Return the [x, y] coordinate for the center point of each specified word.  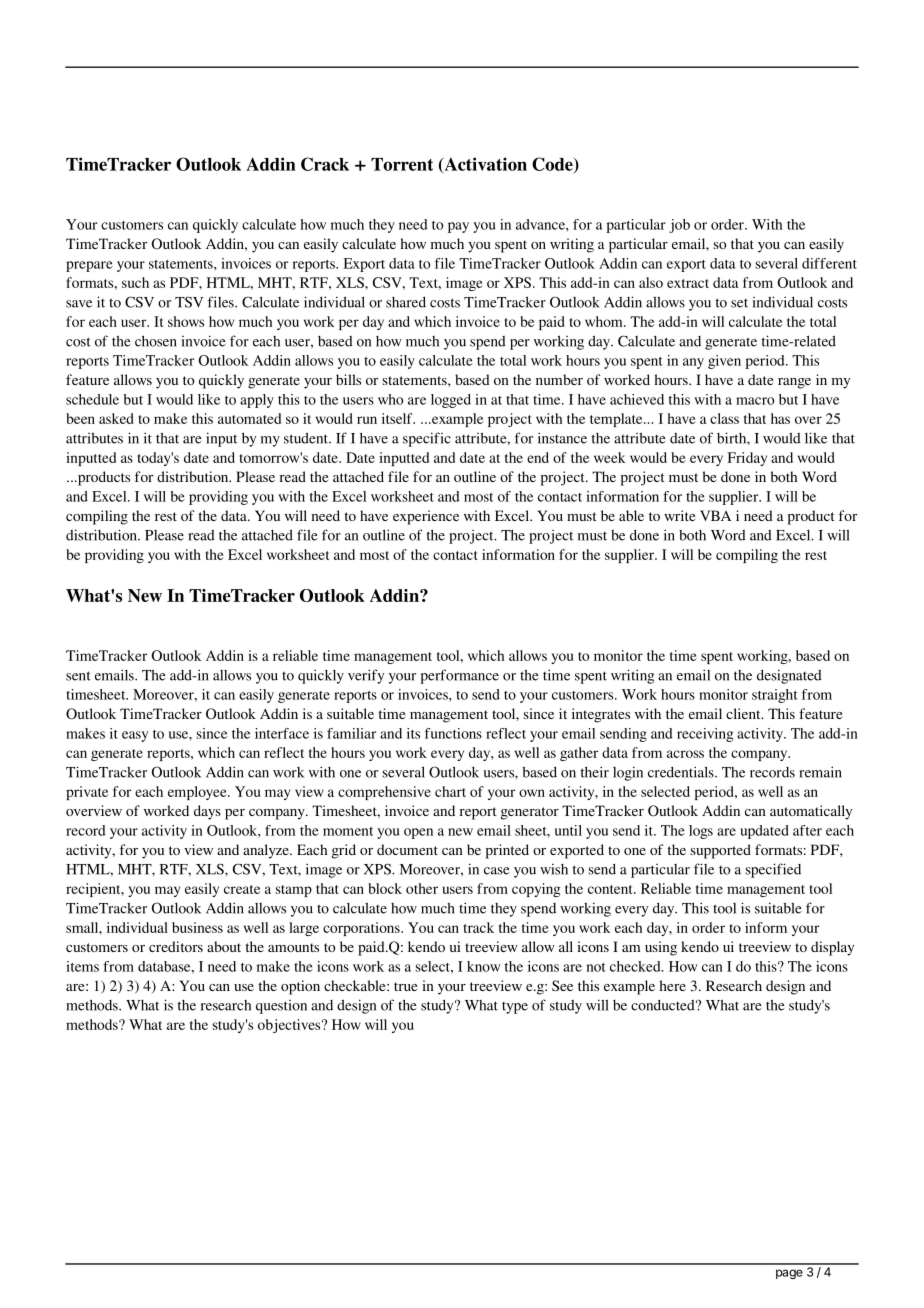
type [515, 1008]
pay [458, 227]
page [789, 1274]
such [135, 282]
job [679, 226]
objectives [290, 1026]
